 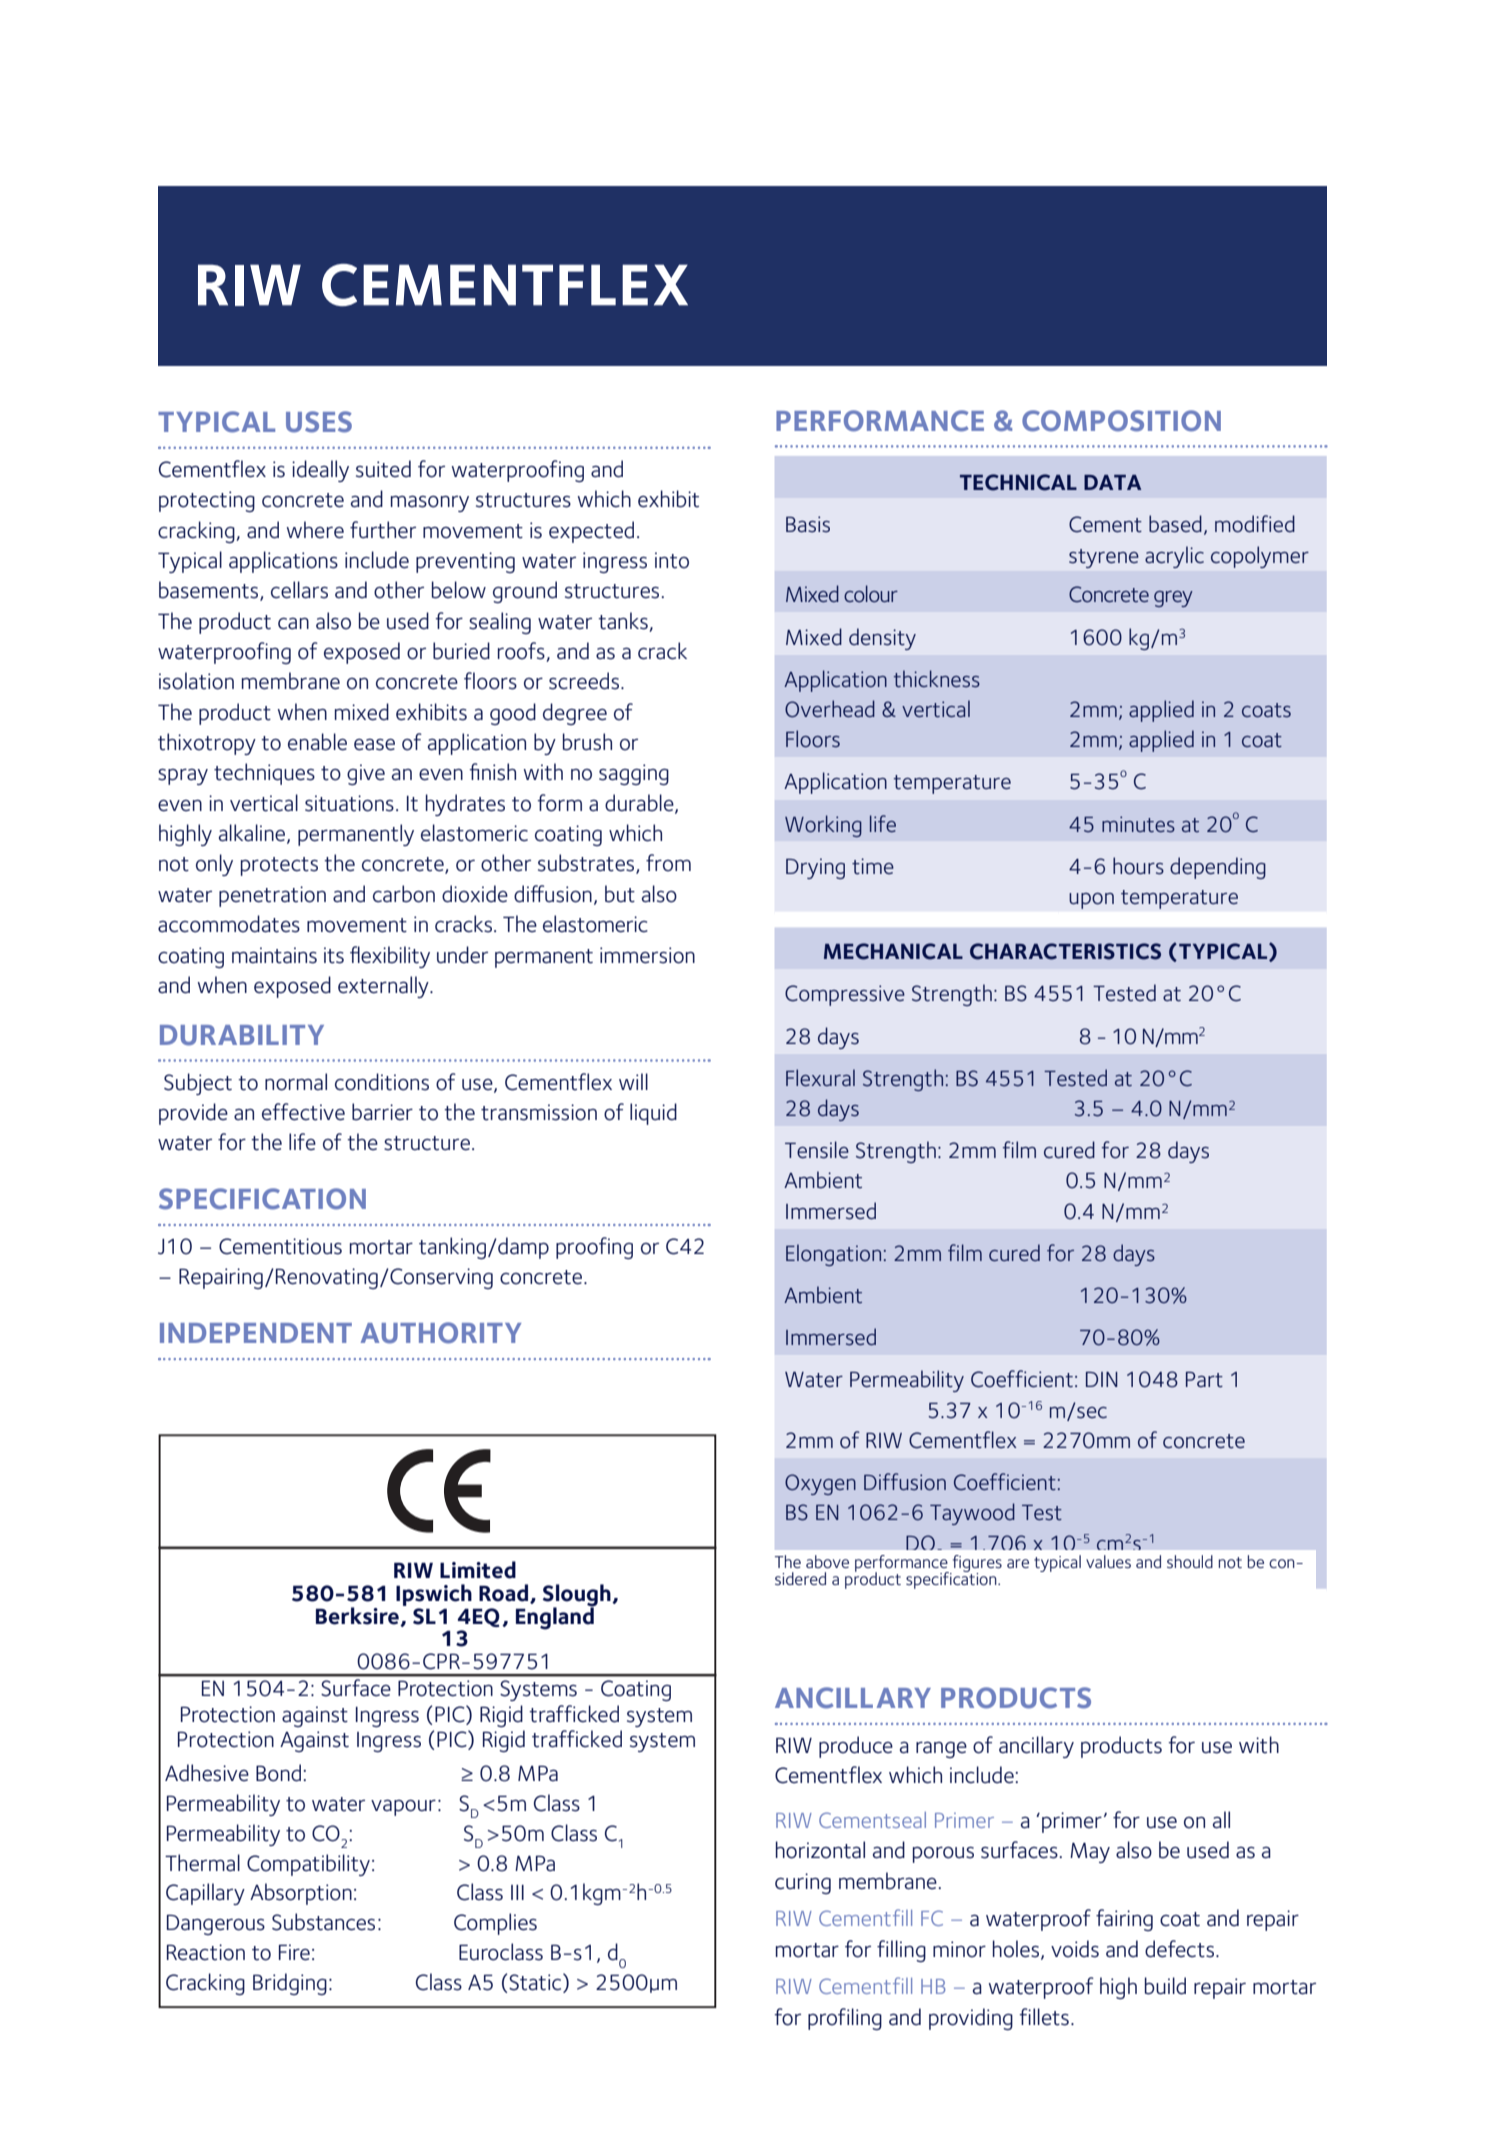 What do you see at coordinates (1138, 824) in the screenshot?
I see `minutes` at bounding box center [1138, 824].
